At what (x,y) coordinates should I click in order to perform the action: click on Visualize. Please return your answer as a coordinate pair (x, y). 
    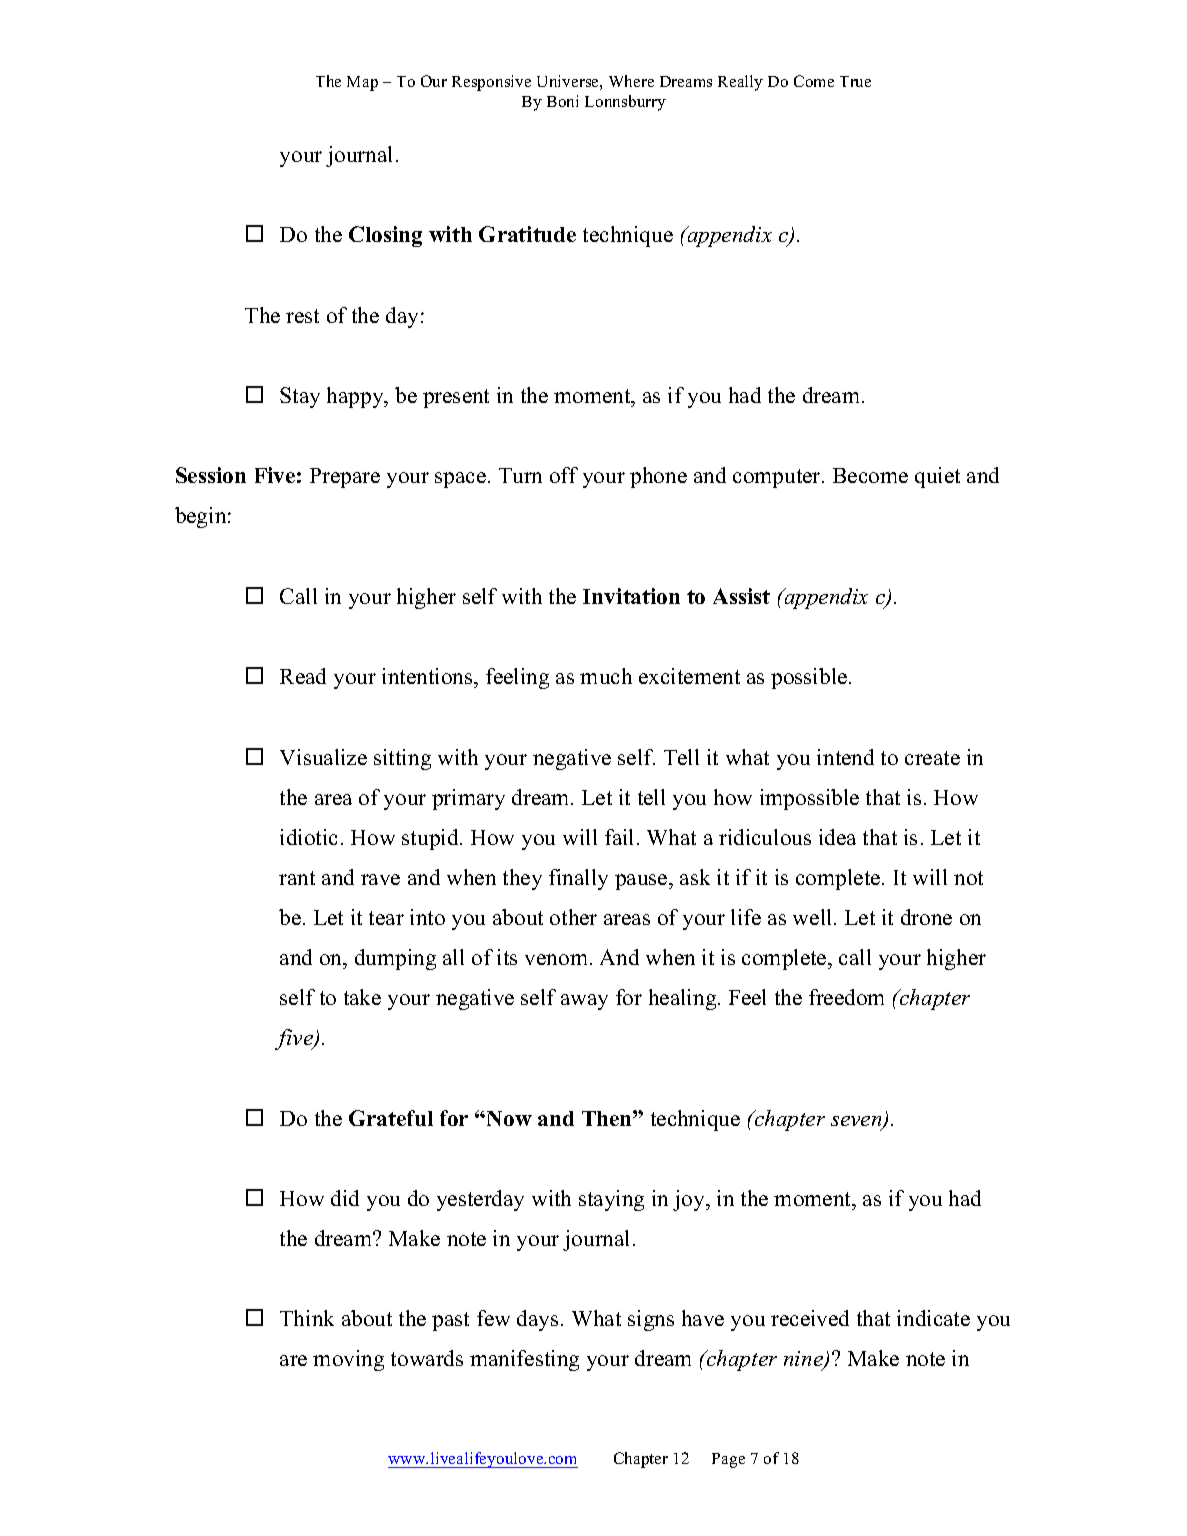
    Looking at the image, I should click on (323, 757).
